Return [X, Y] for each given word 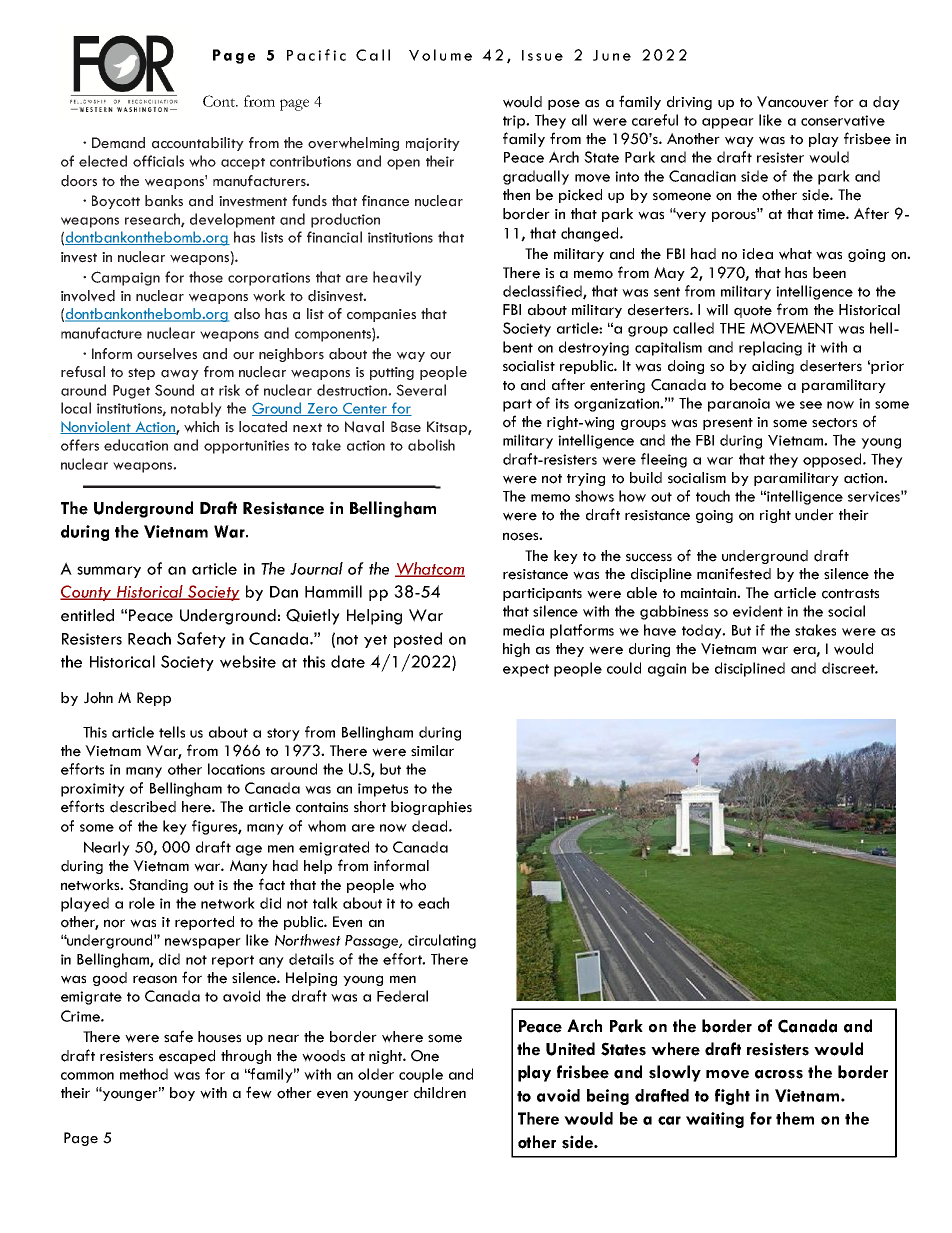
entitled [87, 615]
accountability [198, 144]
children [440, 1093]
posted [418, 640]
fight [732, 1097]
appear [728, 123]
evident [758, 611]
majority [433, 144]
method [144, 1074]
